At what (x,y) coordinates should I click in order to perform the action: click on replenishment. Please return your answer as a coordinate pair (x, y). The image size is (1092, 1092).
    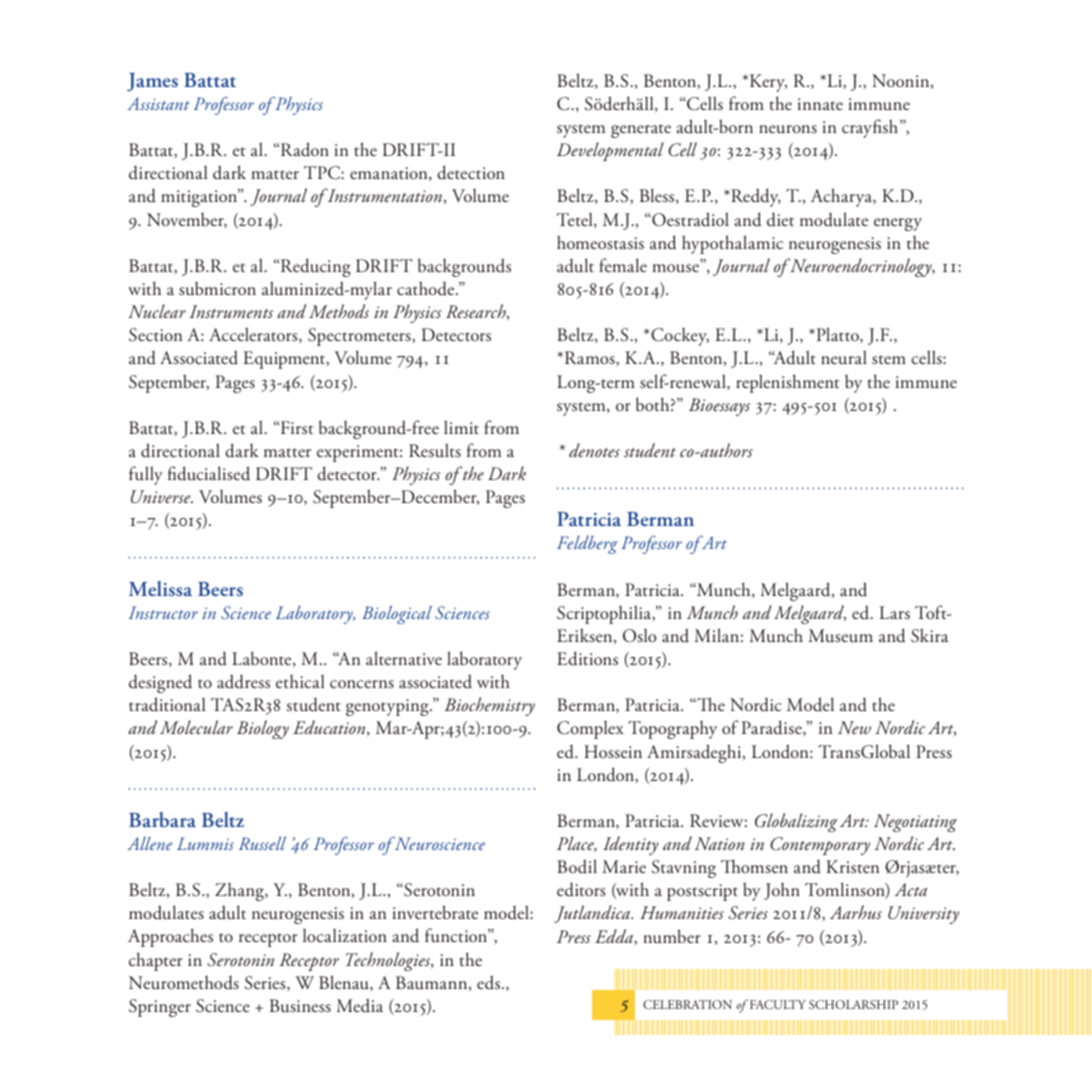
    Looking at the image, I should click on (787, 383).
